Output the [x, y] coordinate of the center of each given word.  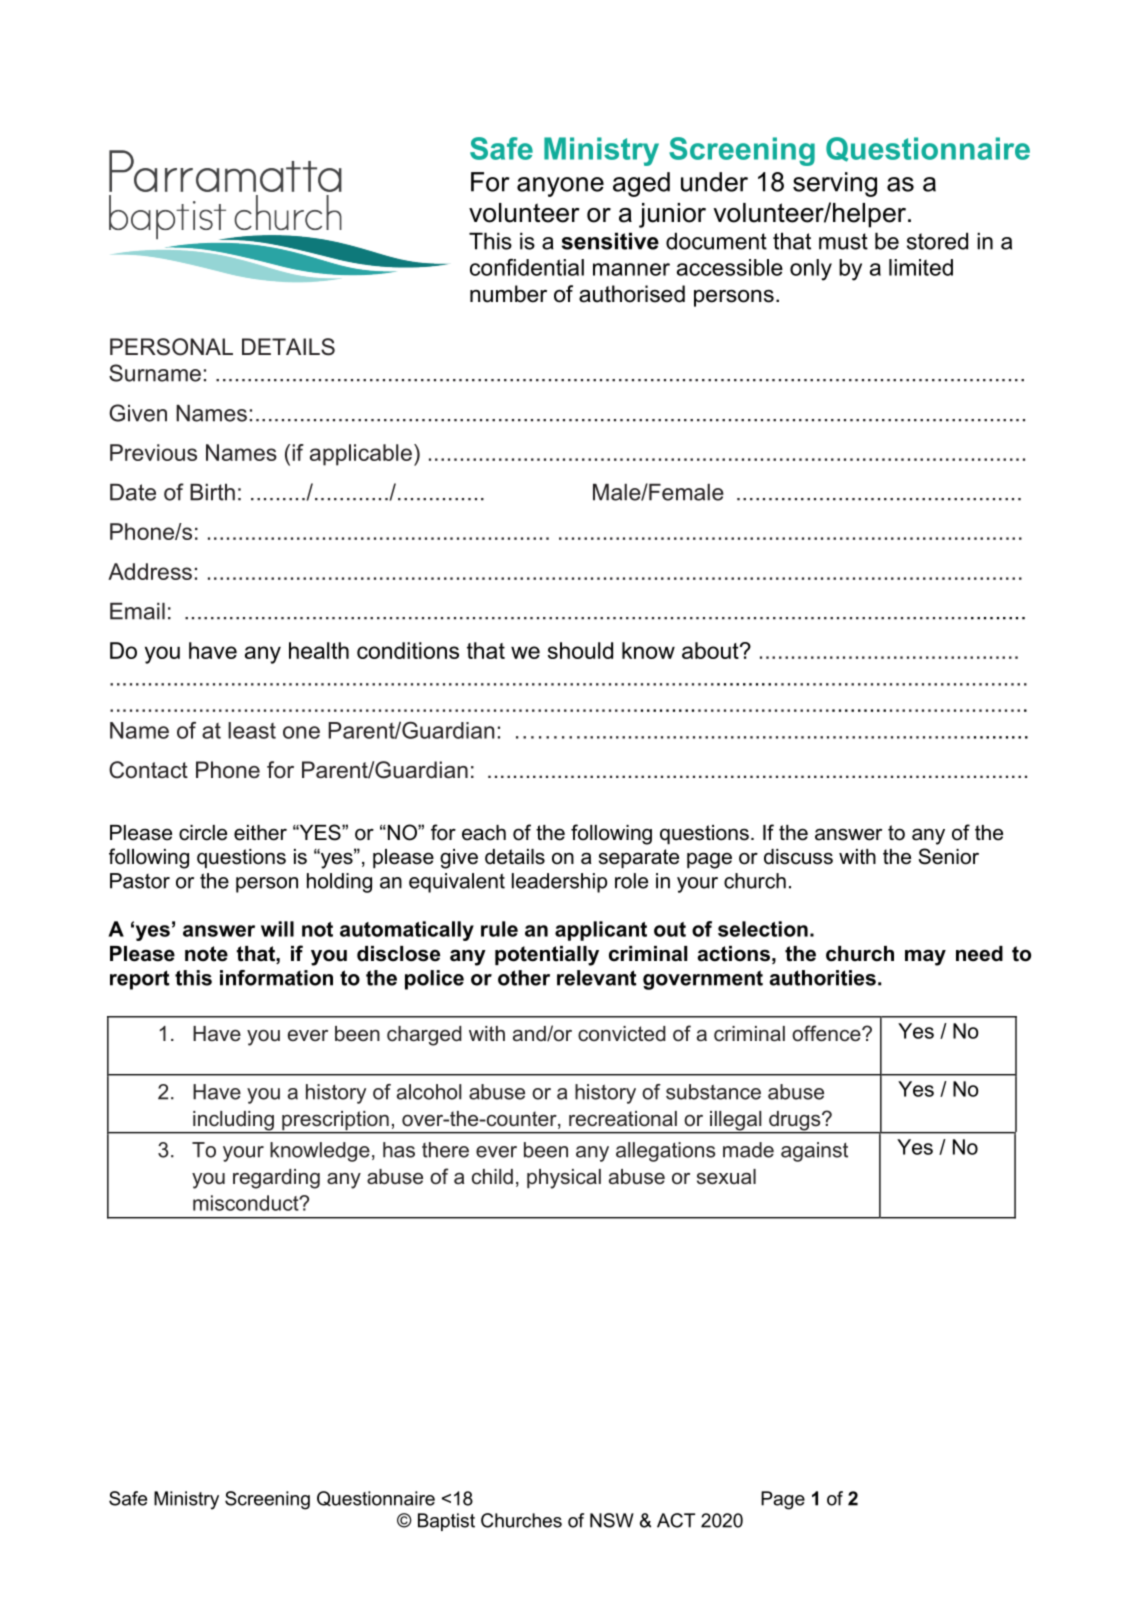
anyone [560, 187]
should [580, 650]
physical [564, 1179]
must [843, 241]
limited [921, 267]
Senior [948, 856]
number [508, 294]
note [206, 954]
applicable [361, 455]
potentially [547, 956]
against [814, 1152]
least [252, 730]
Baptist [446, 1522]
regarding [276, 1179]
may [925, 957]
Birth [212, 492]
